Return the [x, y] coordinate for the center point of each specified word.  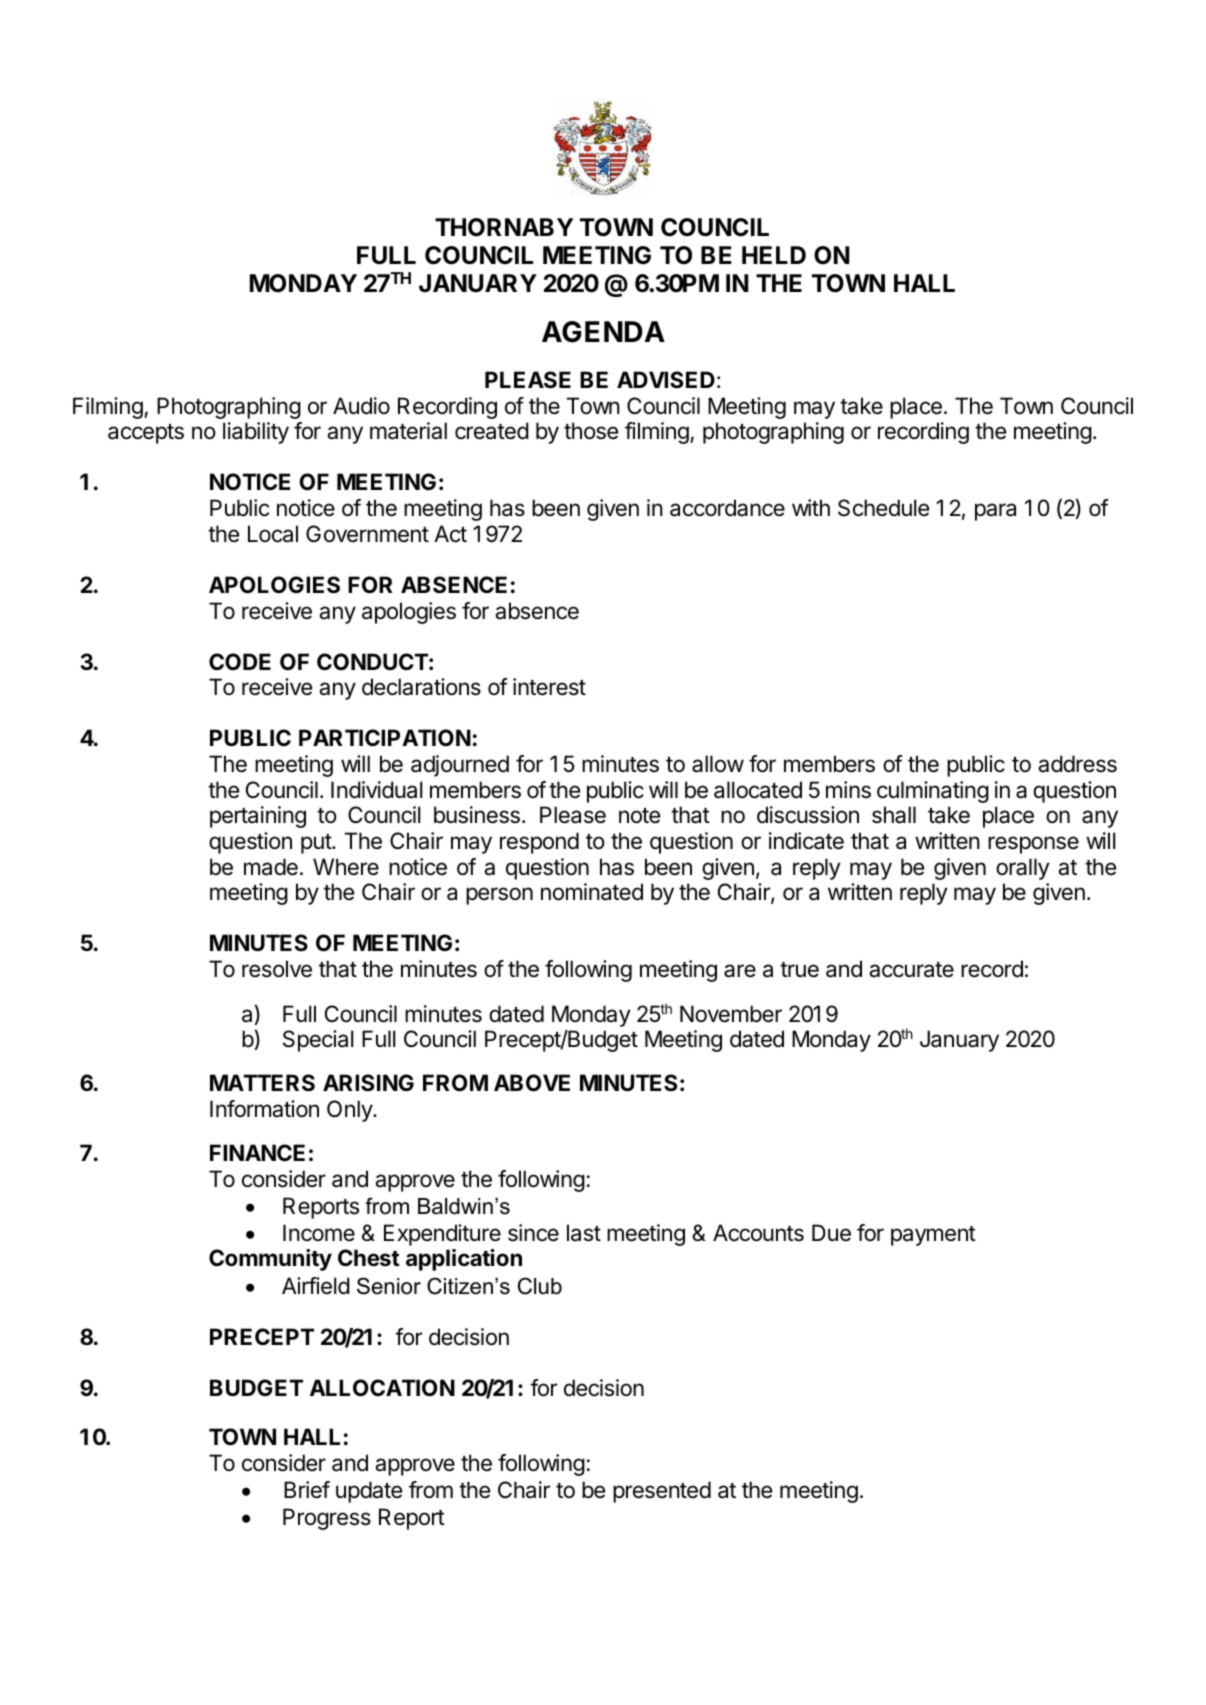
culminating [933, 792]
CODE [240, 661]
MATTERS [262, 1083]
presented [662, 1492]
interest [549, 687]
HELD [774, 255]
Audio [361, 406]
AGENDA [603, 332]
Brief [307, 1490]
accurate [911, 970]
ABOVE [532, 1083]
